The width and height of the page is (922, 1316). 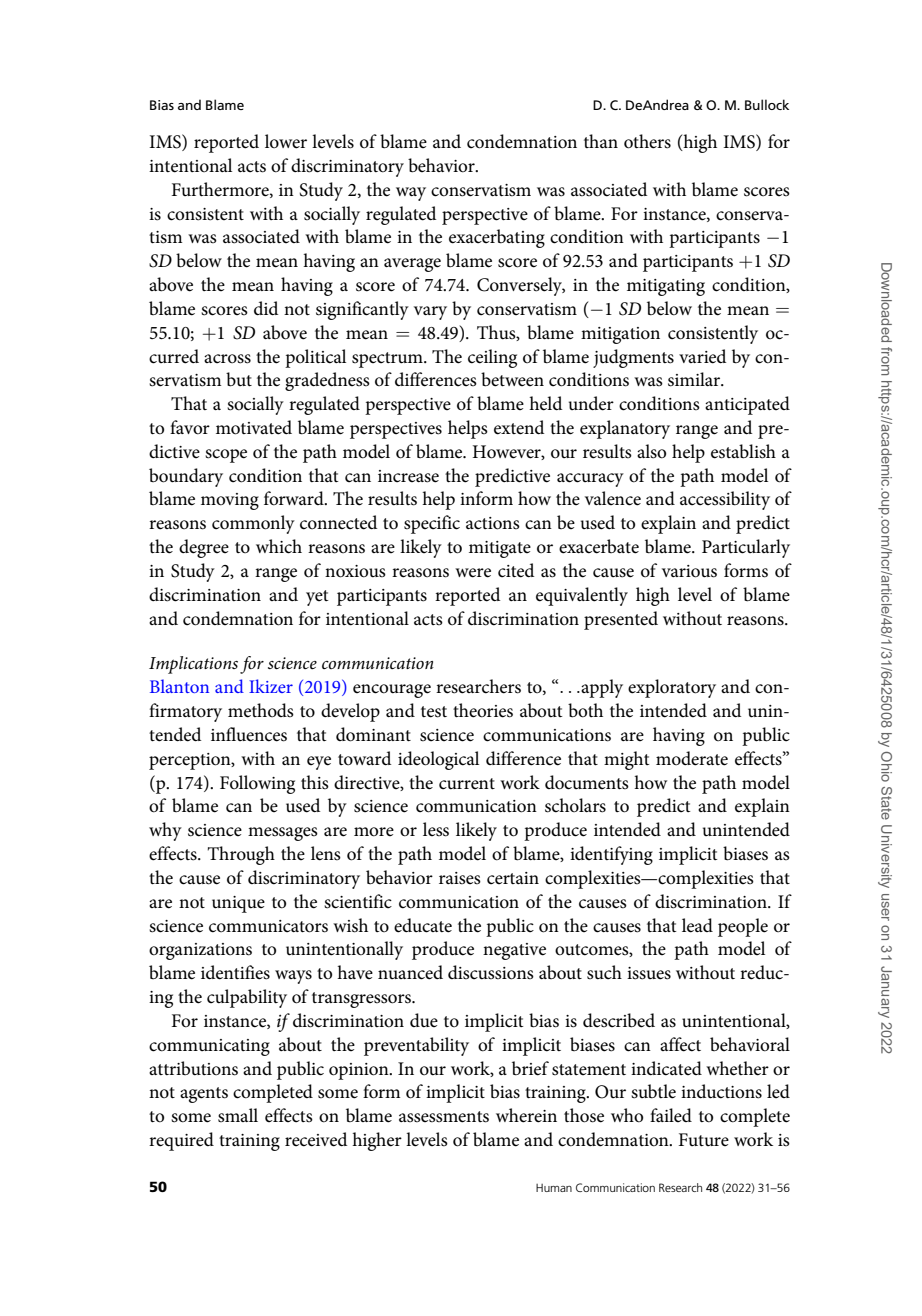 What do you see at coordinates (483, 710) in the page?
I see `theories` at bounding box center [483, 710].
